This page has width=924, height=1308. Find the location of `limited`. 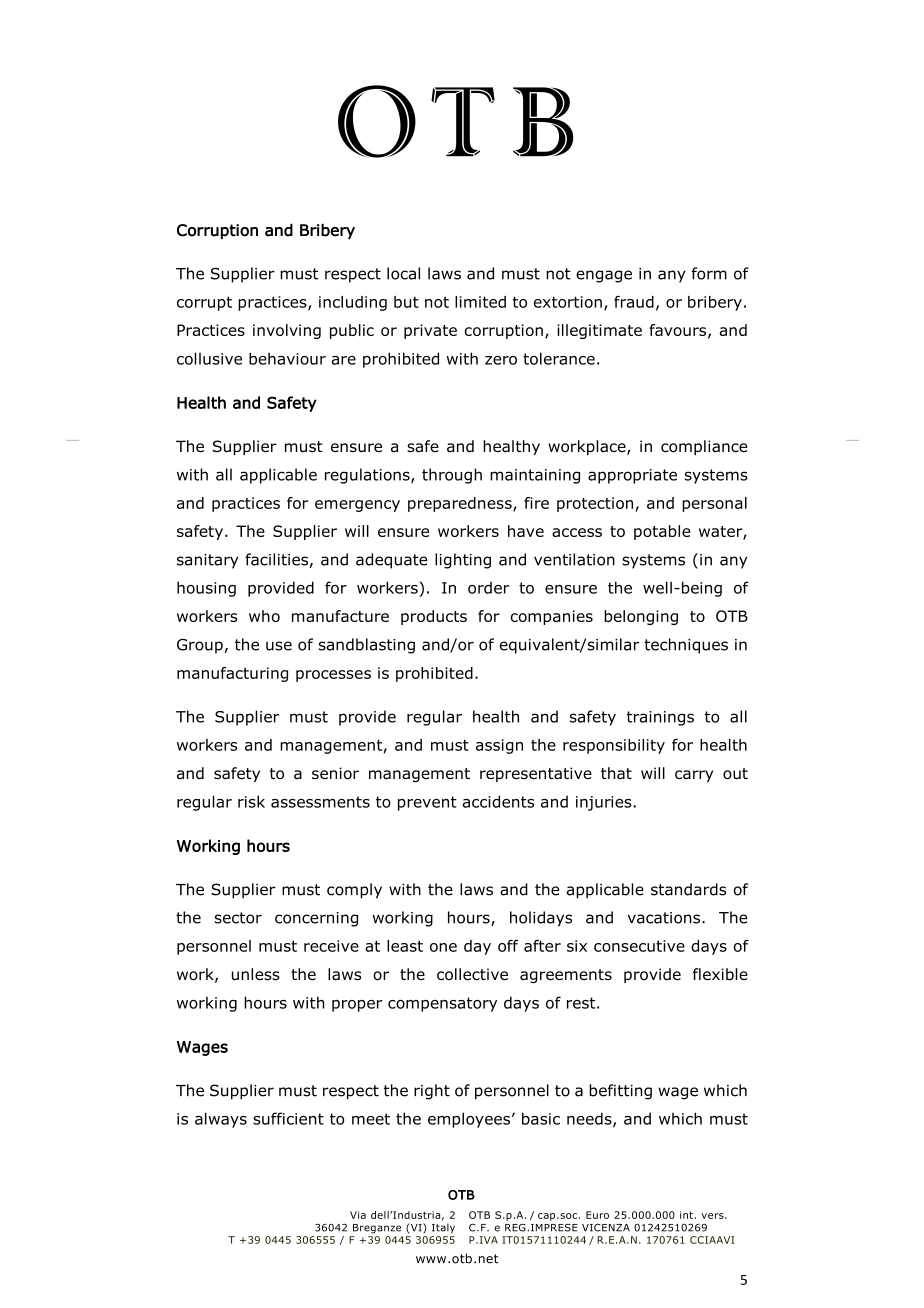

limited is located at coordinates (480, 302).
